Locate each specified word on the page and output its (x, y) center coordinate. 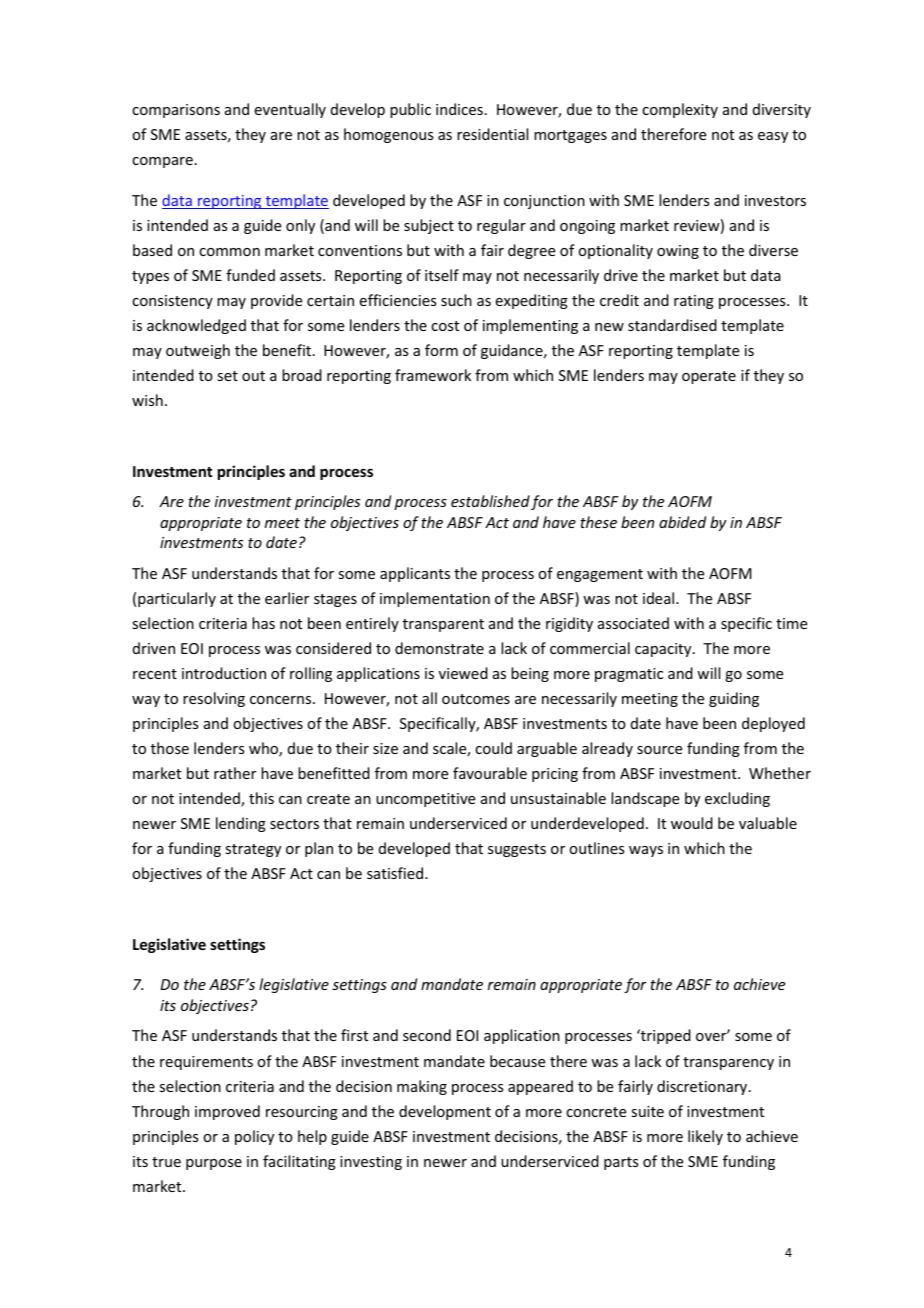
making (422, 1087)
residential (492, 134)
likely (705, 1137)
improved (227, 1112)
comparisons (176, 111)
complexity (680, 110)
